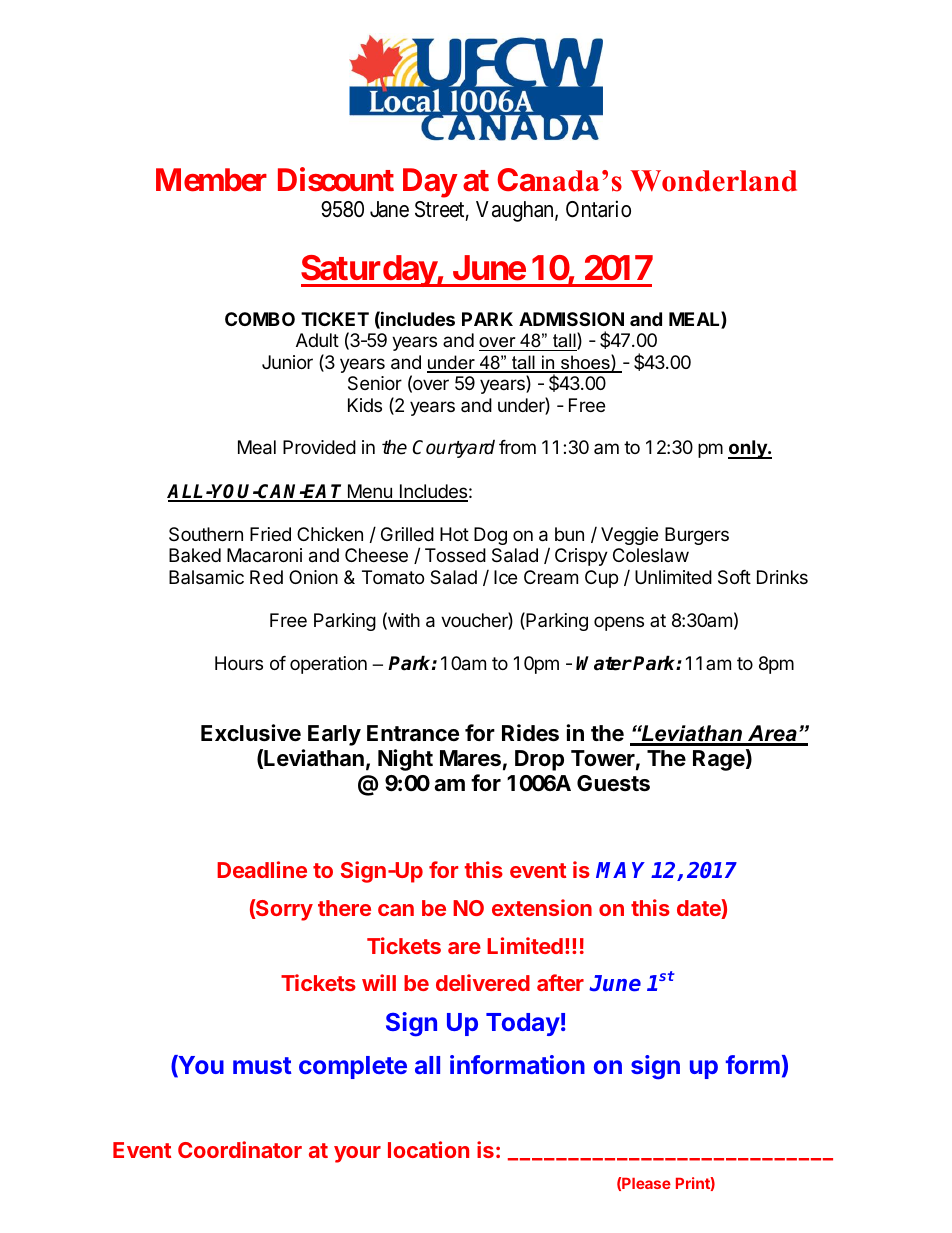 The width and height of the screenshot is (952, 1233). What do you see at coordinates (211, 180) in the screenshot?
I see `Member` at bounding box center [211, 180].
